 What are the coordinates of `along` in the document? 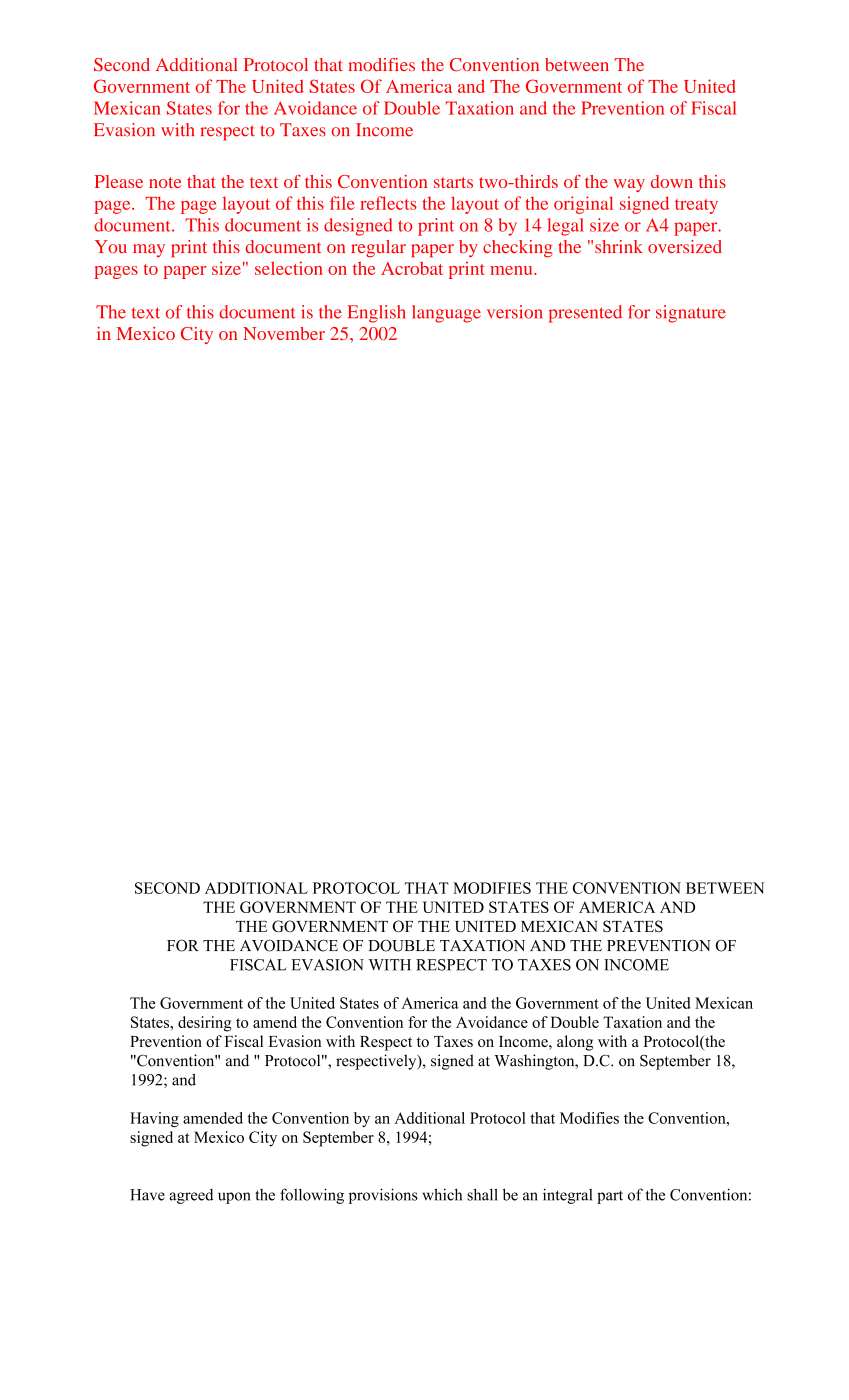 It's located at (575, 1043).
